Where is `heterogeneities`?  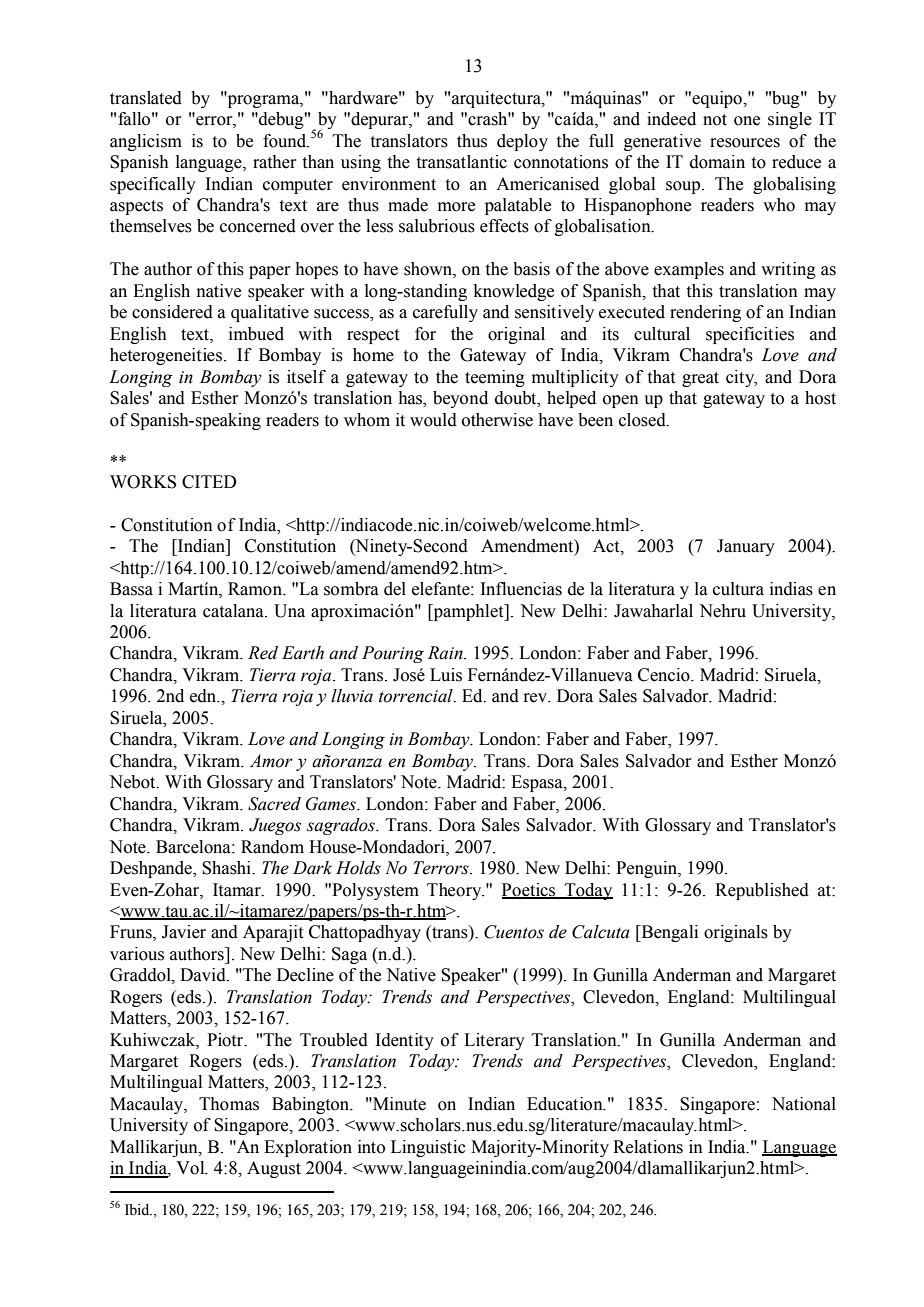 heterogeneities is located at coordinates (166, 356).
